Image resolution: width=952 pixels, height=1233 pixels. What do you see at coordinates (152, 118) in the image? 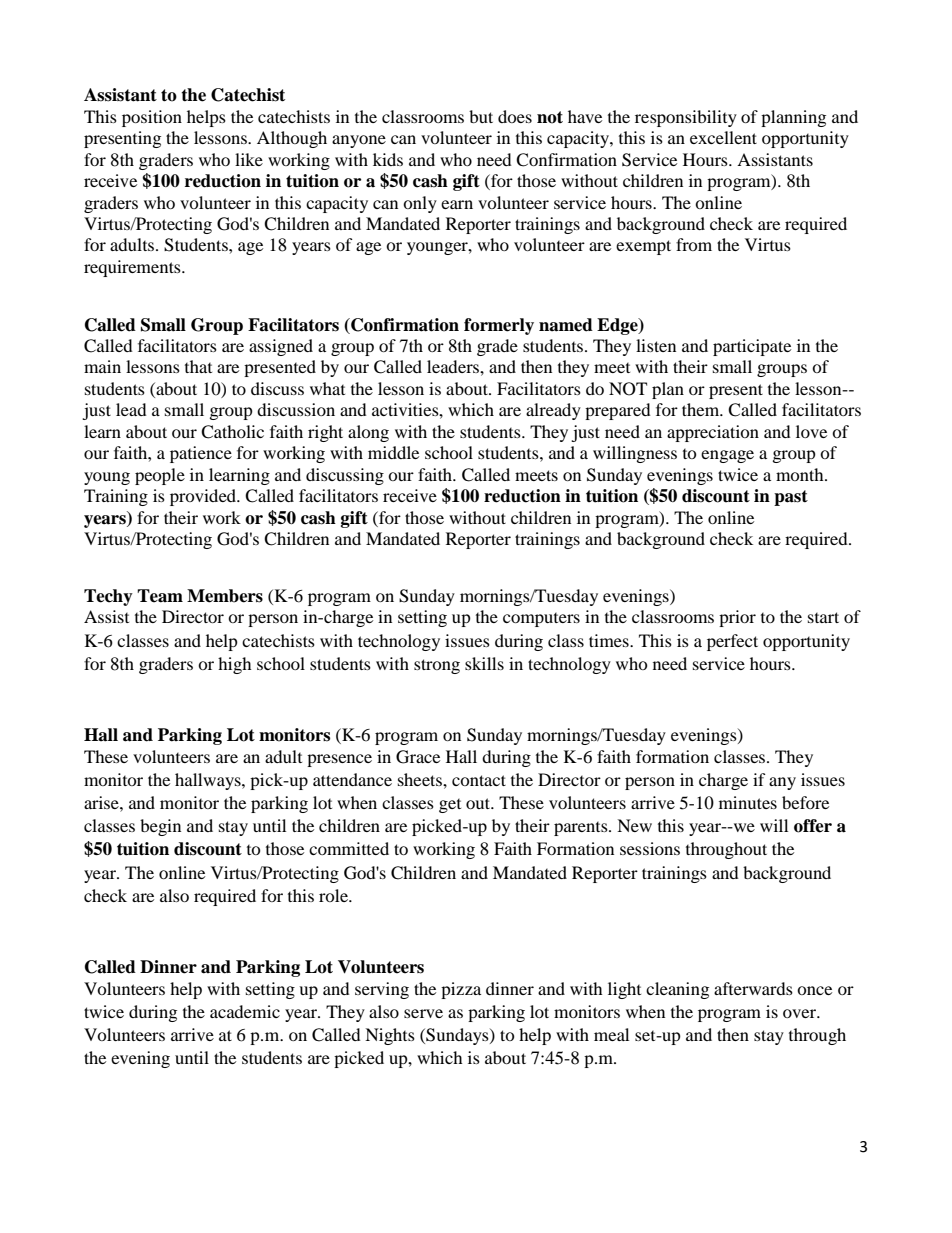
I see `position` at bounding box center [152, 118].
